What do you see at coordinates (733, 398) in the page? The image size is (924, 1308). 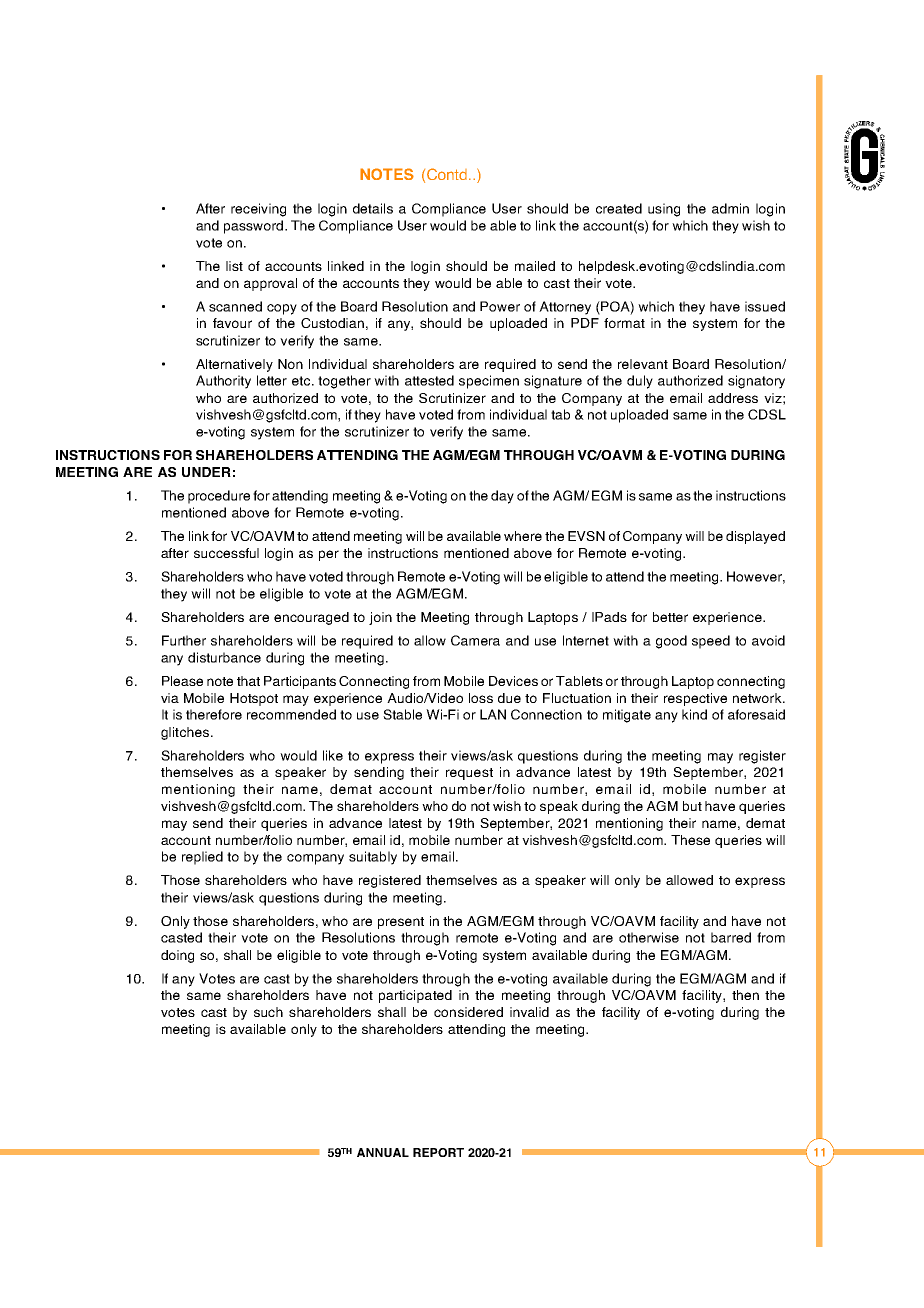 I see `address` at bounding box center [733, 398].
